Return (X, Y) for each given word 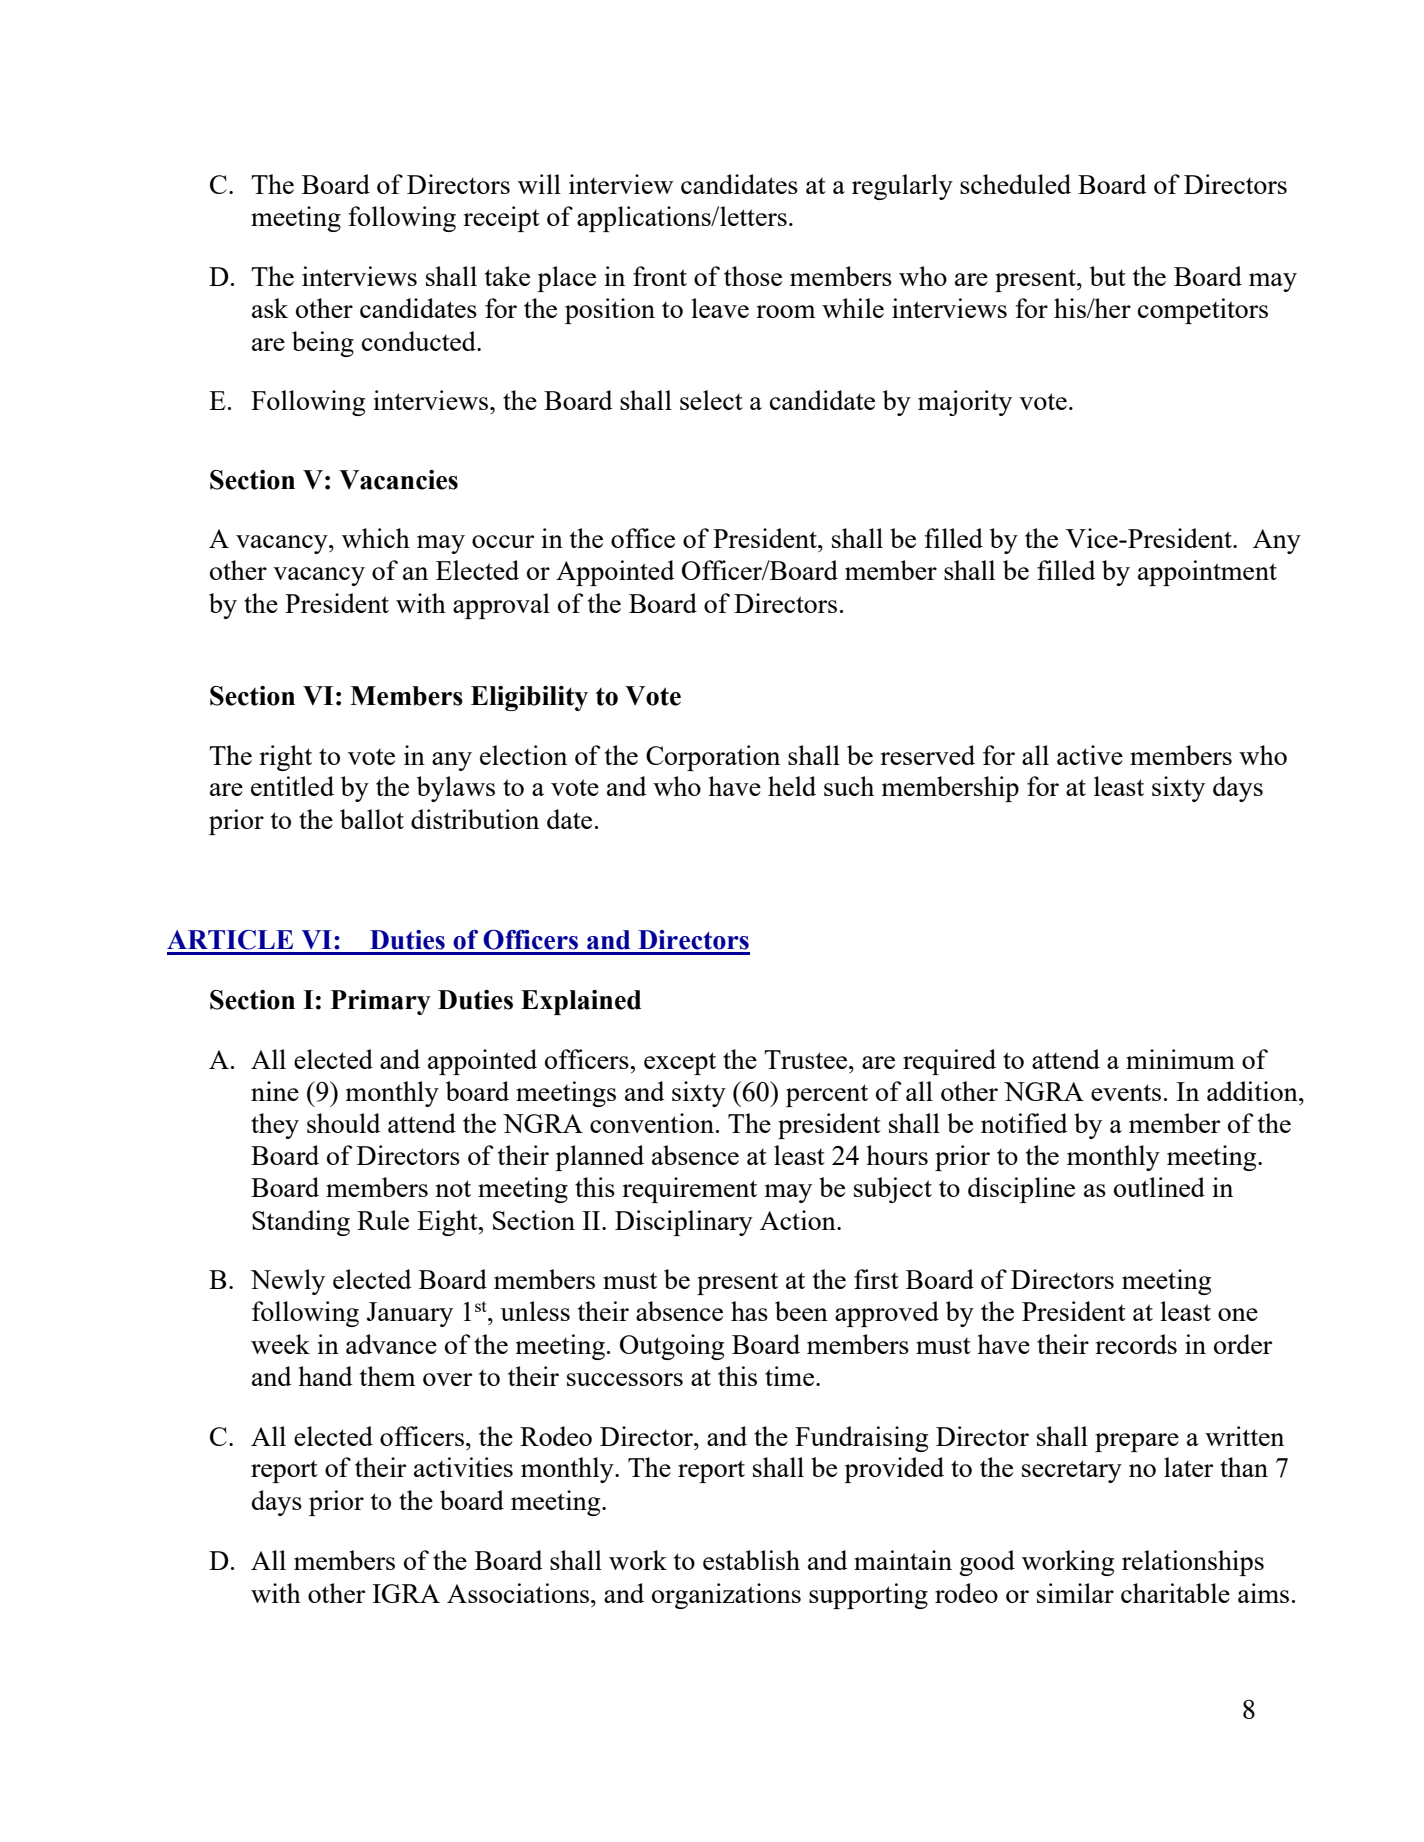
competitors (1203, 311)
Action (799, 1220)
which (376, 538)
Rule (383, 1220)
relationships (1193, 1563)
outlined (1159, 1187)
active (1090, 755)
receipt (501, 219)
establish (751, 1560)
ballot (372, 819)
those (753, 276)
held (792, 786)
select (711, 400)
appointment (1207, 573)
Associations (518, 1593)
